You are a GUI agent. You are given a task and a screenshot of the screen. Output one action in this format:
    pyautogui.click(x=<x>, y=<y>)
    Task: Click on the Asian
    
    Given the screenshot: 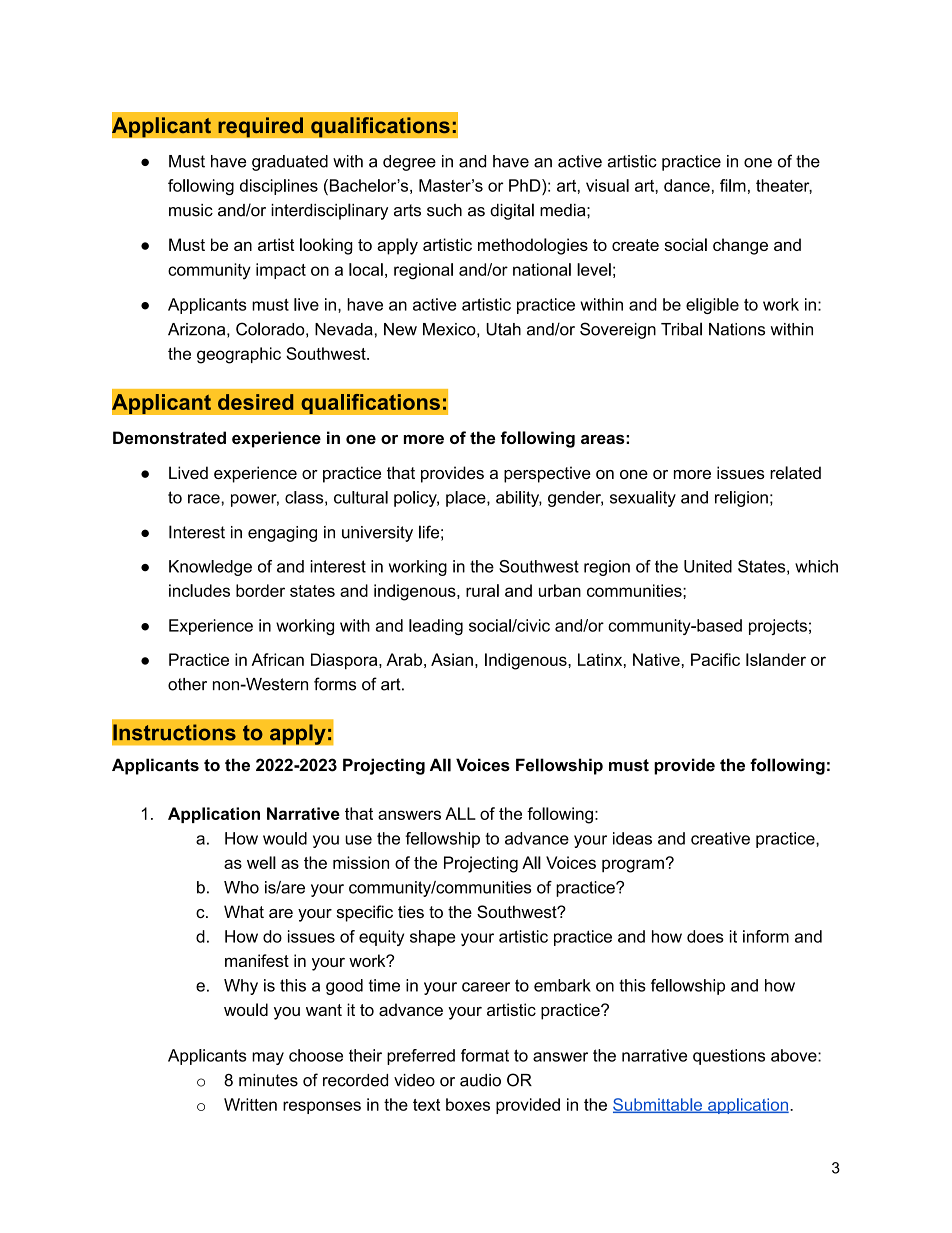 What is the action you would take?
    pyautogui.click(x=452, y=659)
